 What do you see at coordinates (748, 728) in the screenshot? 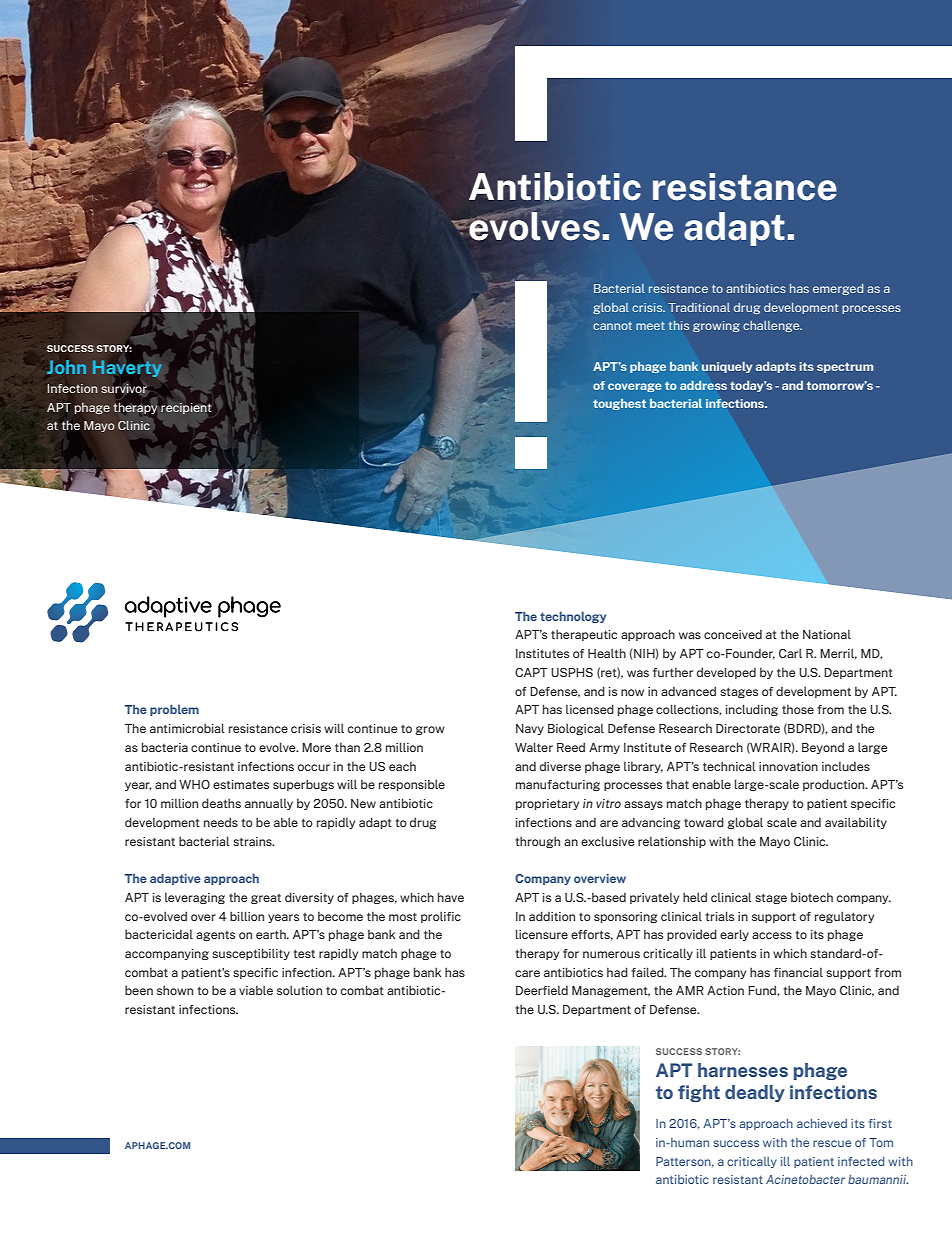
I see `Directorate` at bounding box center [748, 728].
